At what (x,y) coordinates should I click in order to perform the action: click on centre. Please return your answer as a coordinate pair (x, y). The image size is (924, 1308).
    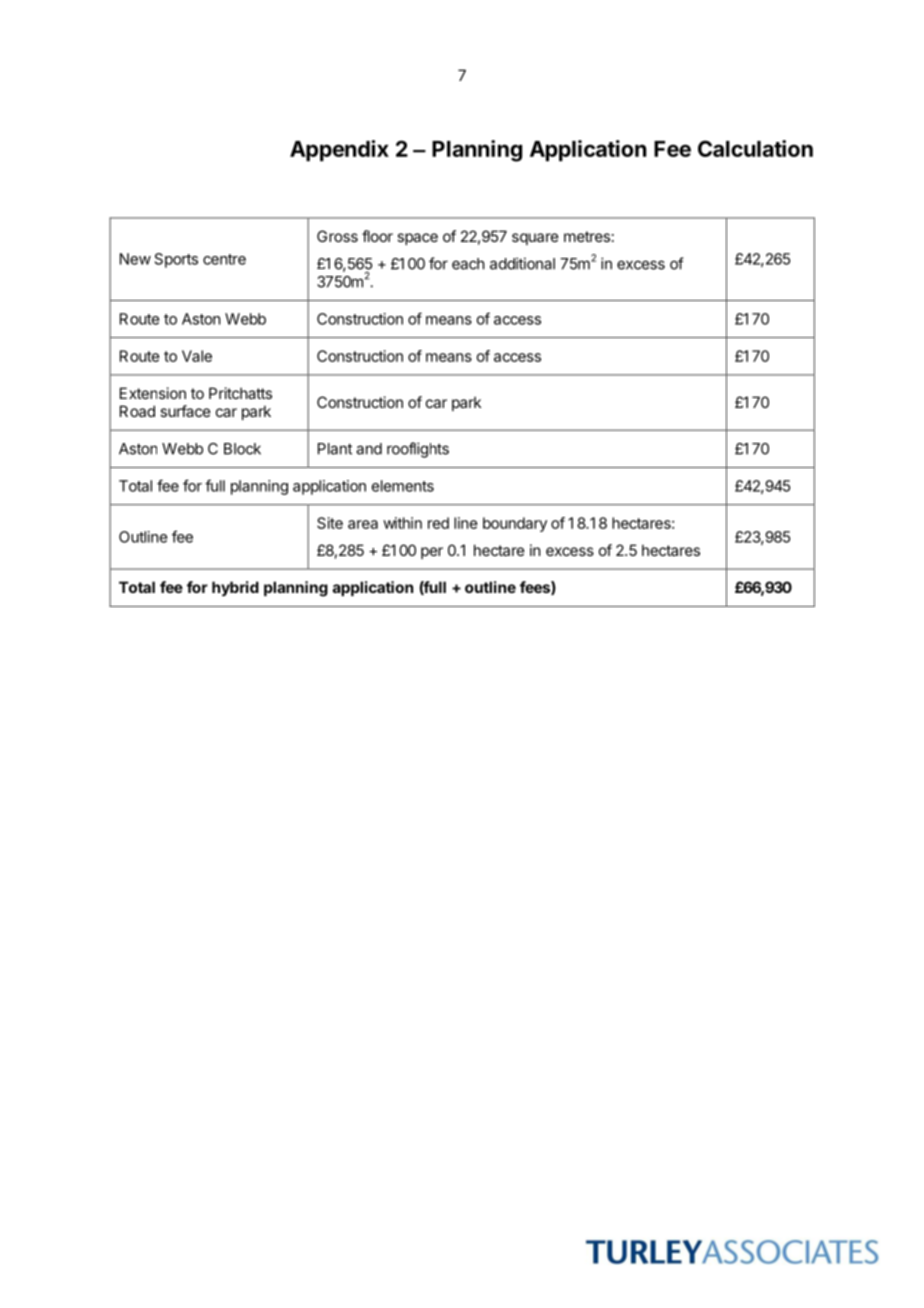
    Looking at the image, I should click on (224, 259).
